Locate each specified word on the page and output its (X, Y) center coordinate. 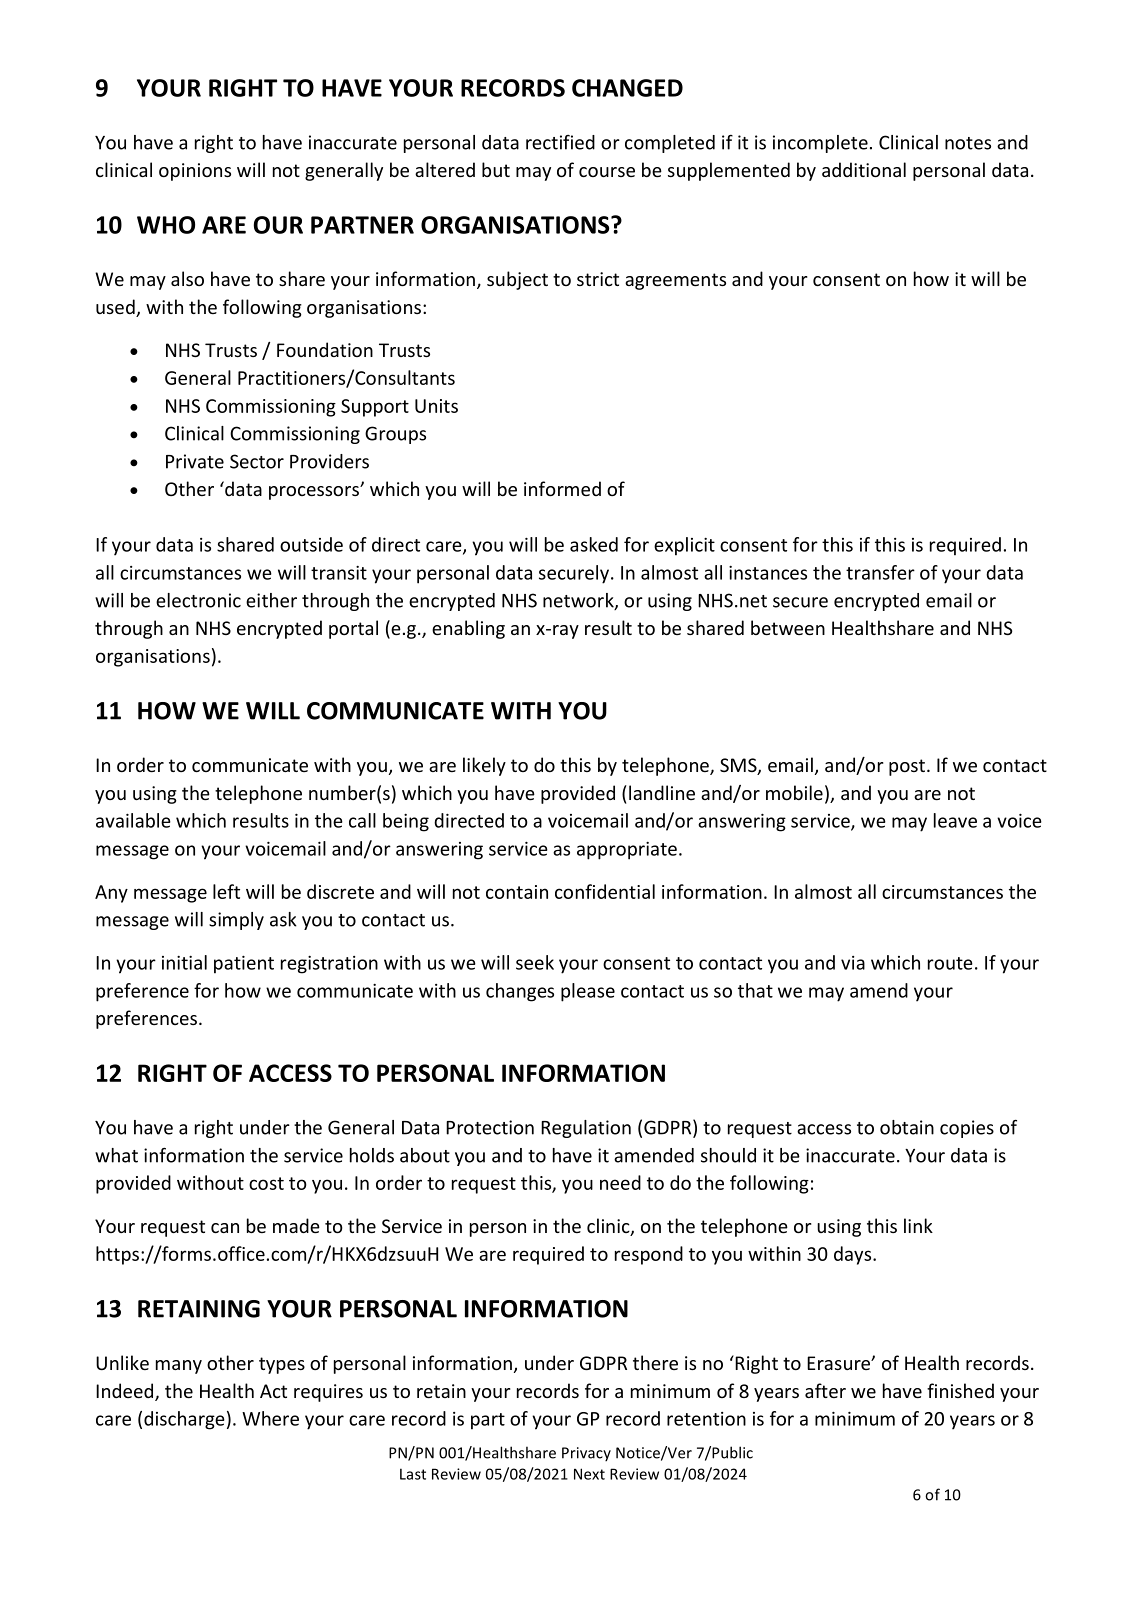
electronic (198, 600)
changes (520, 992)
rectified (560, 142)
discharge (184, 1420)
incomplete (820, 144)
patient (244, 965)
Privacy (586, 1454)
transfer (880, 572)
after (825, 1390)
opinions (195, 172)
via (853, 963)
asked (594, 544)
